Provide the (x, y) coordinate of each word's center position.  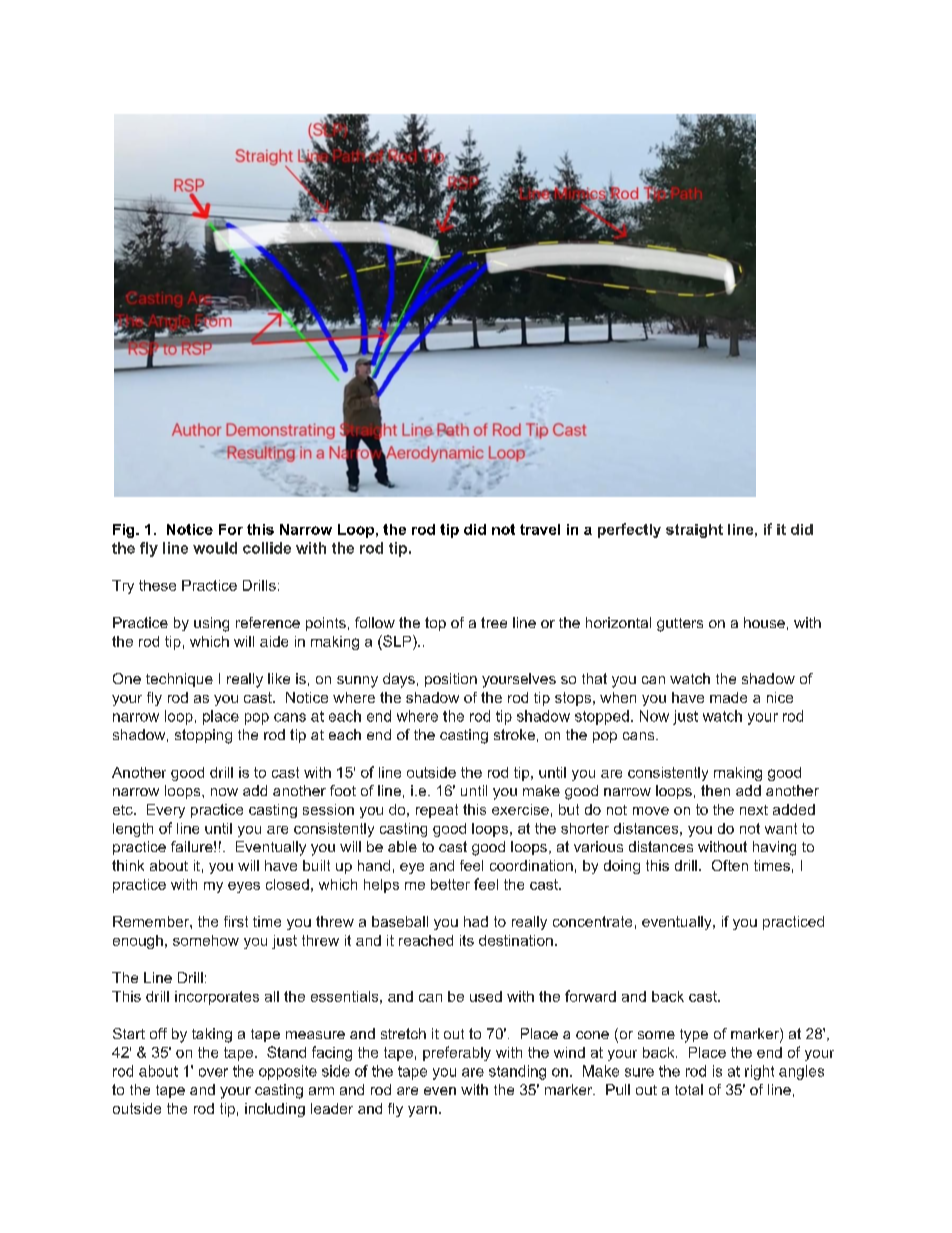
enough (138, 942)
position (451, 680)
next (754, 810)
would (215, 548)
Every (166, 811)
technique (179, 680)
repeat (437, 811)
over (213, 1072)
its (467, 940)
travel (540, 529)
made (728, 697)
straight (694, 531)
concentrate (592, 921)
